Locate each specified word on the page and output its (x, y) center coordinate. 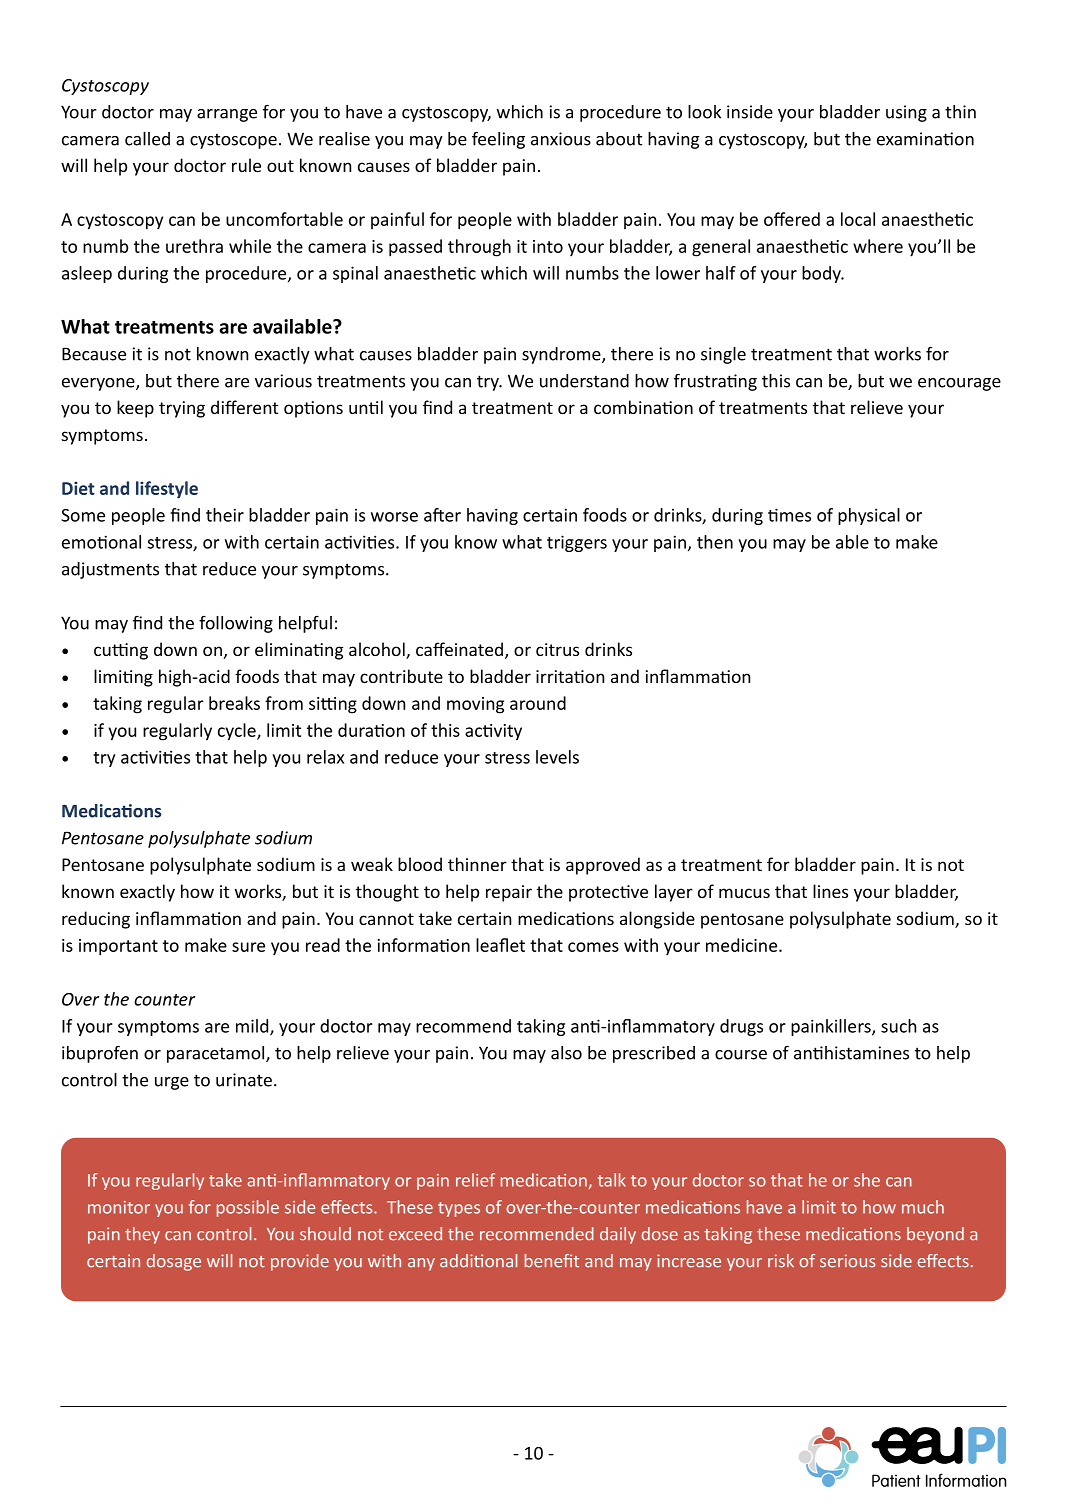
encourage (959, 384)
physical (869, 516)
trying (182, 409)
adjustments (110, 570)
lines (830, 891)
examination (925, 139)
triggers (577, 543)
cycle (238, 732)
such (898, 1026)
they (142, 1235)
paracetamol (217, 1054)
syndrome (562, 355)
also (566, 1053)
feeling (498, 140)
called (147, 139)
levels (557, 757)
